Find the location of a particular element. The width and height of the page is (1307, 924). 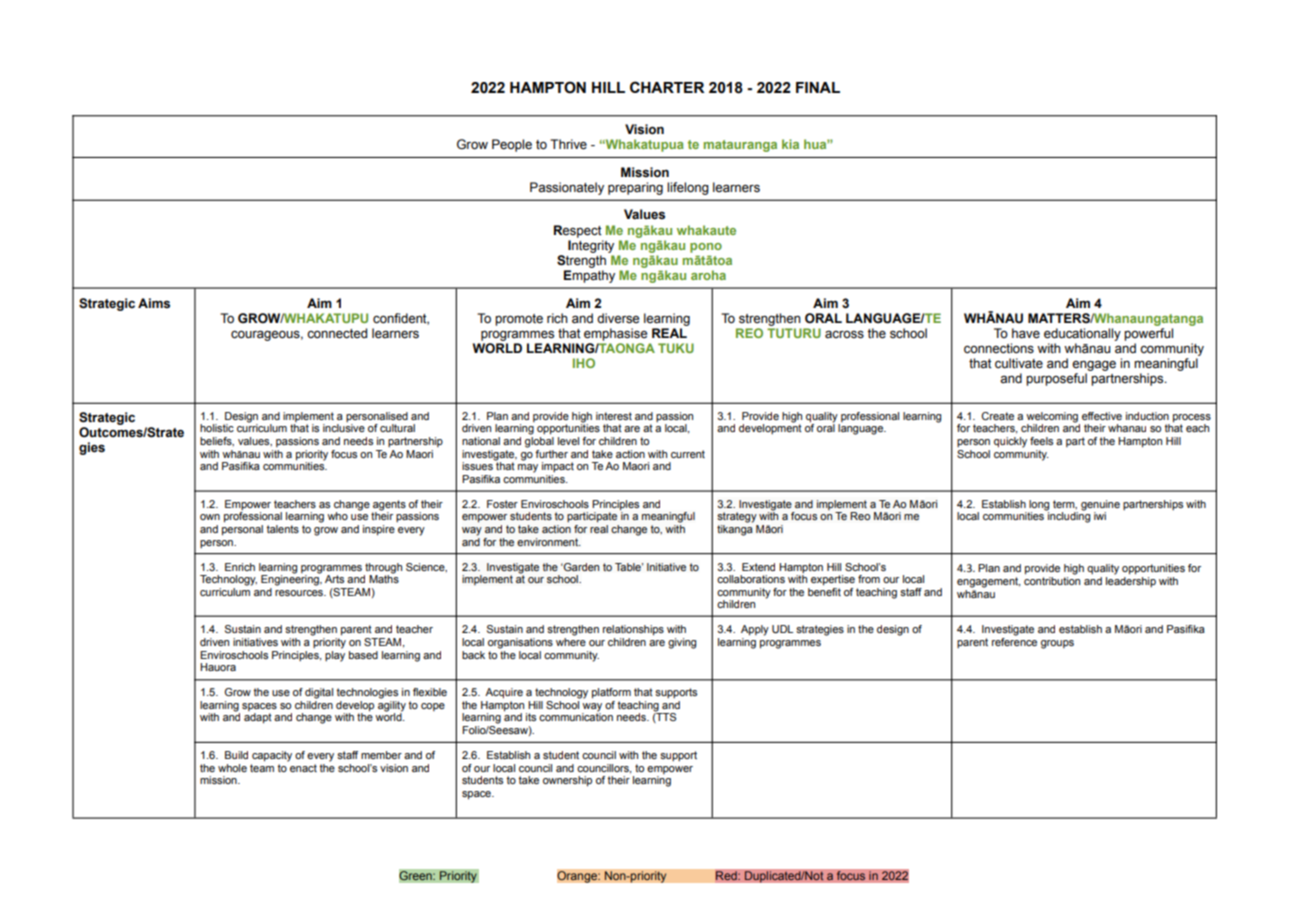

educationally is located at coordinates (1082, 334).
